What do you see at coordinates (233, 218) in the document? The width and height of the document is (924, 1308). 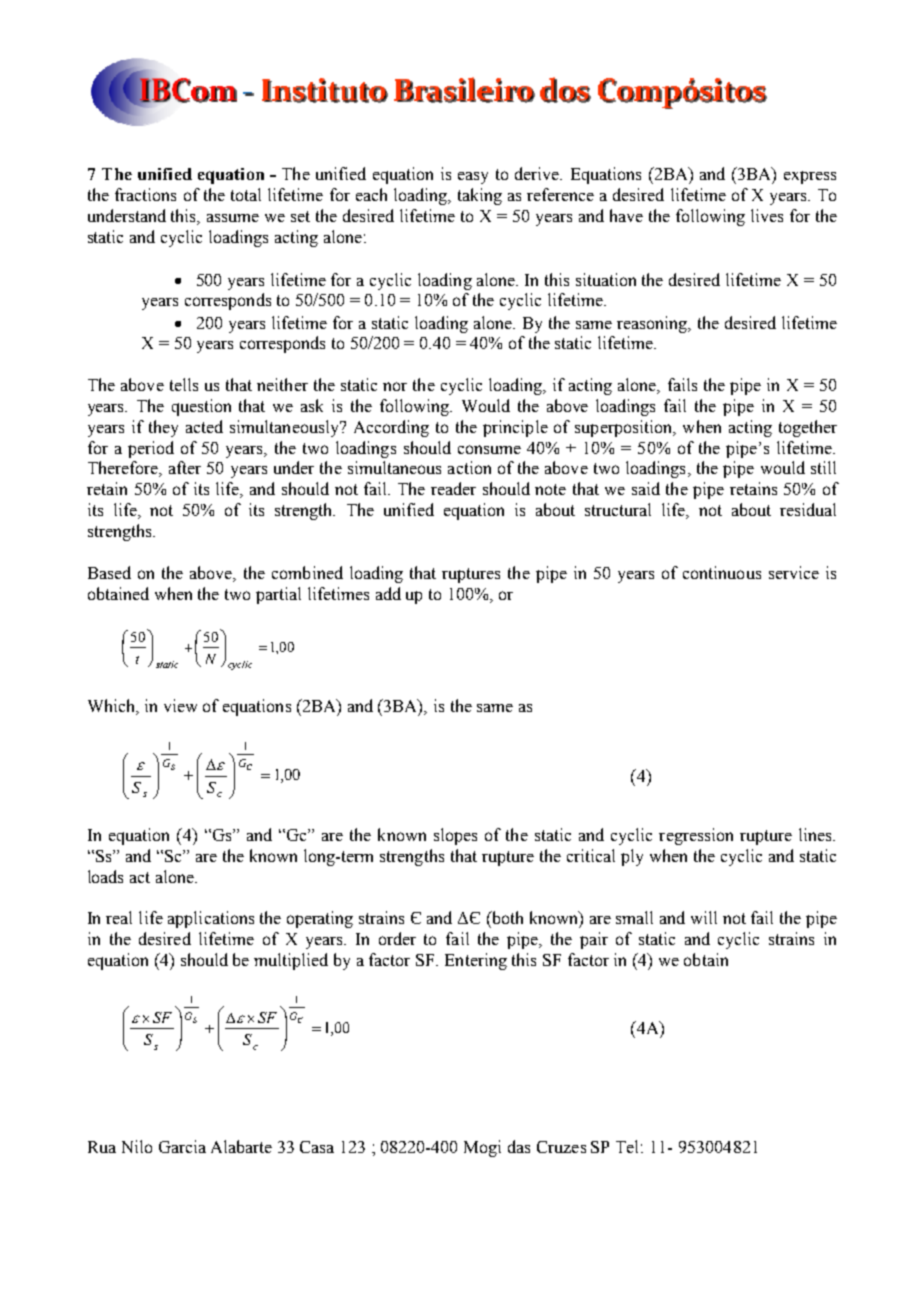 I see `assume` at bounding box center [233, 218].
